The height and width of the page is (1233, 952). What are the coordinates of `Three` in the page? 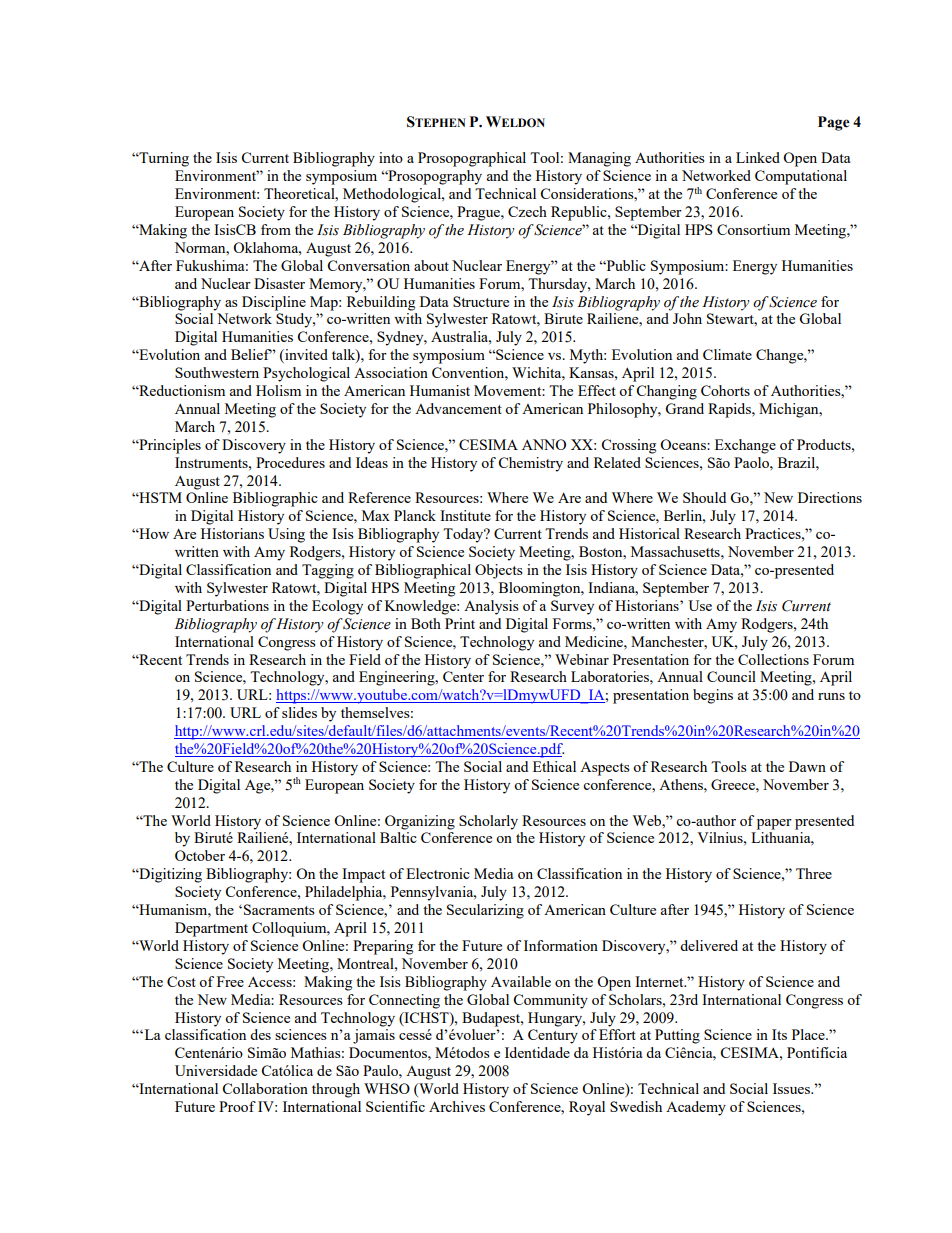 It's located at (814, 873).
